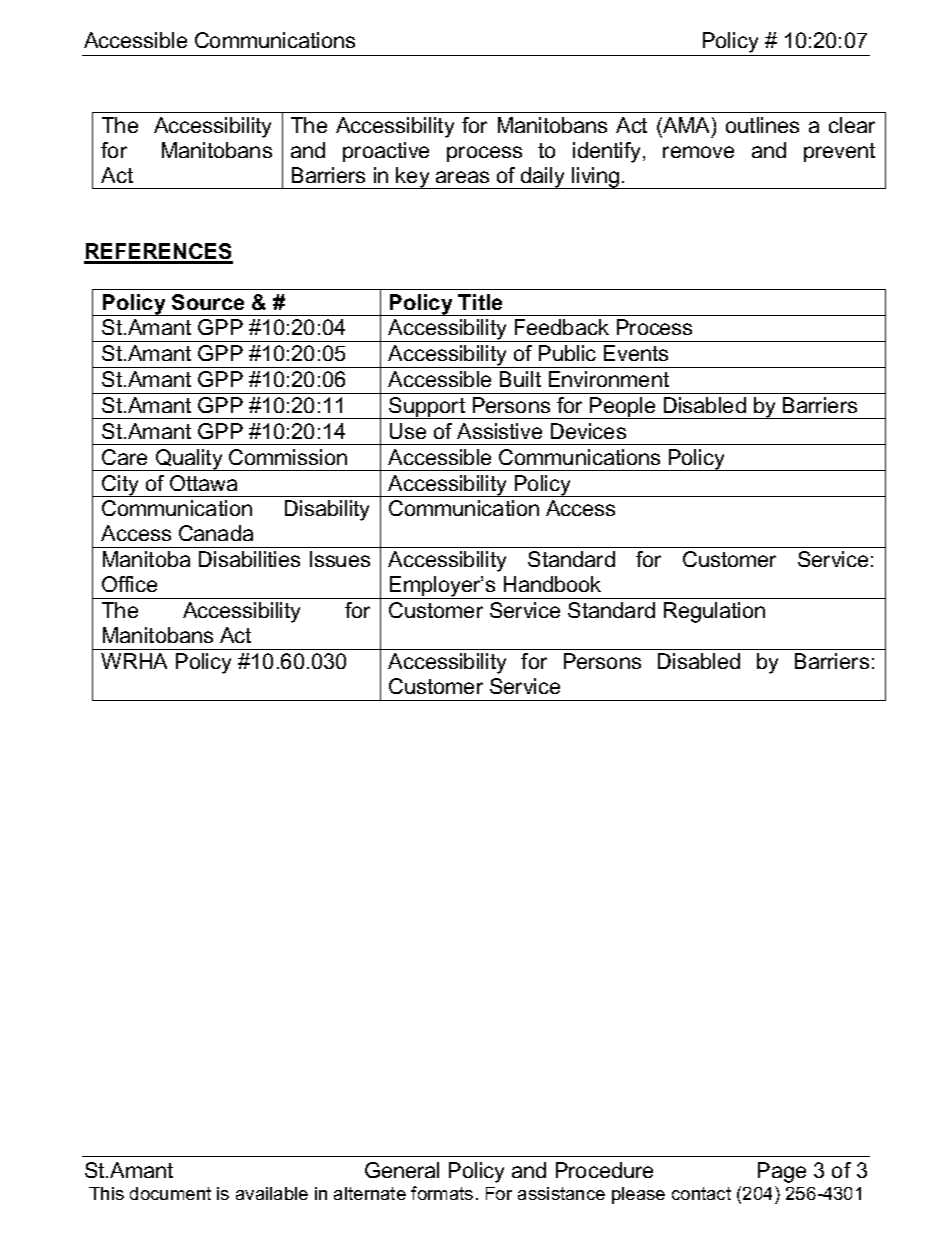 This image has height=1233, width=952. Describe the element at coordinates (762, 125) in the image. I see `outlines` at that location.
